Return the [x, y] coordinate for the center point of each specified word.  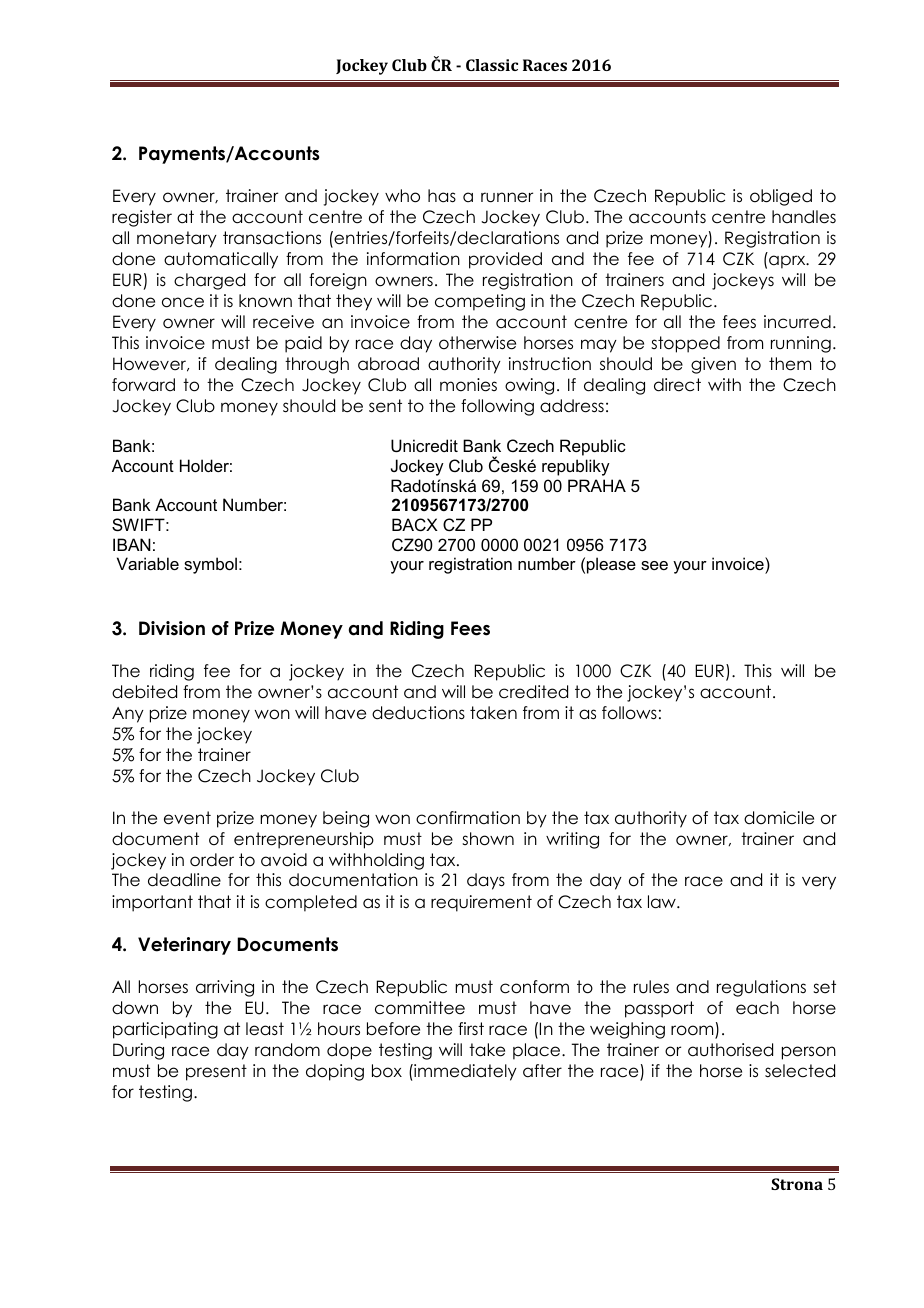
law [663, 902]
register [142, 218]
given [713, 365]
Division [172, 628]
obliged [781, 197]
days [486, 881]
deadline [184, 880]
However [151, 364]
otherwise [477, 343]
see [654, 565]
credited [533, 692]
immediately [464, 1072]
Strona [797, 1184]
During [138, 1051]
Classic [492, 65]
